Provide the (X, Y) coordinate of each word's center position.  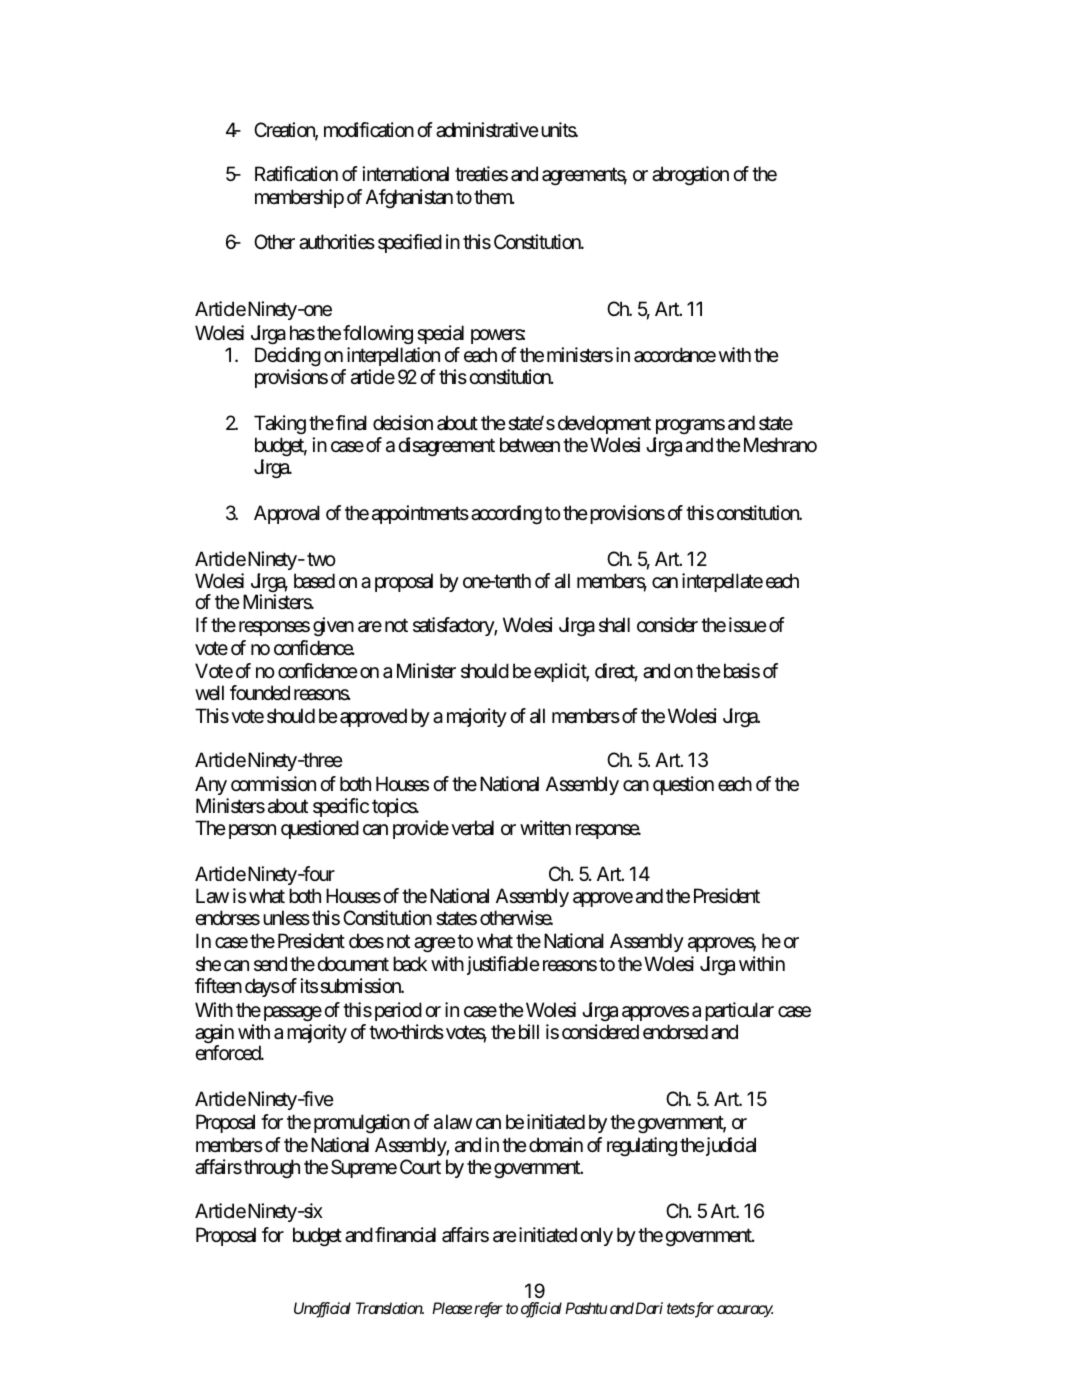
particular (739, 1011)
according (506, 515)
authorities (337, 242)
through (272, 1169)
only (596, 1236)
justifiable (503, 965)
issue (748, 624)
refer (488, 1310)
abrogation (690, 176)
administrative (487, 130)
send (270, 964)
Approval (287, 514)
